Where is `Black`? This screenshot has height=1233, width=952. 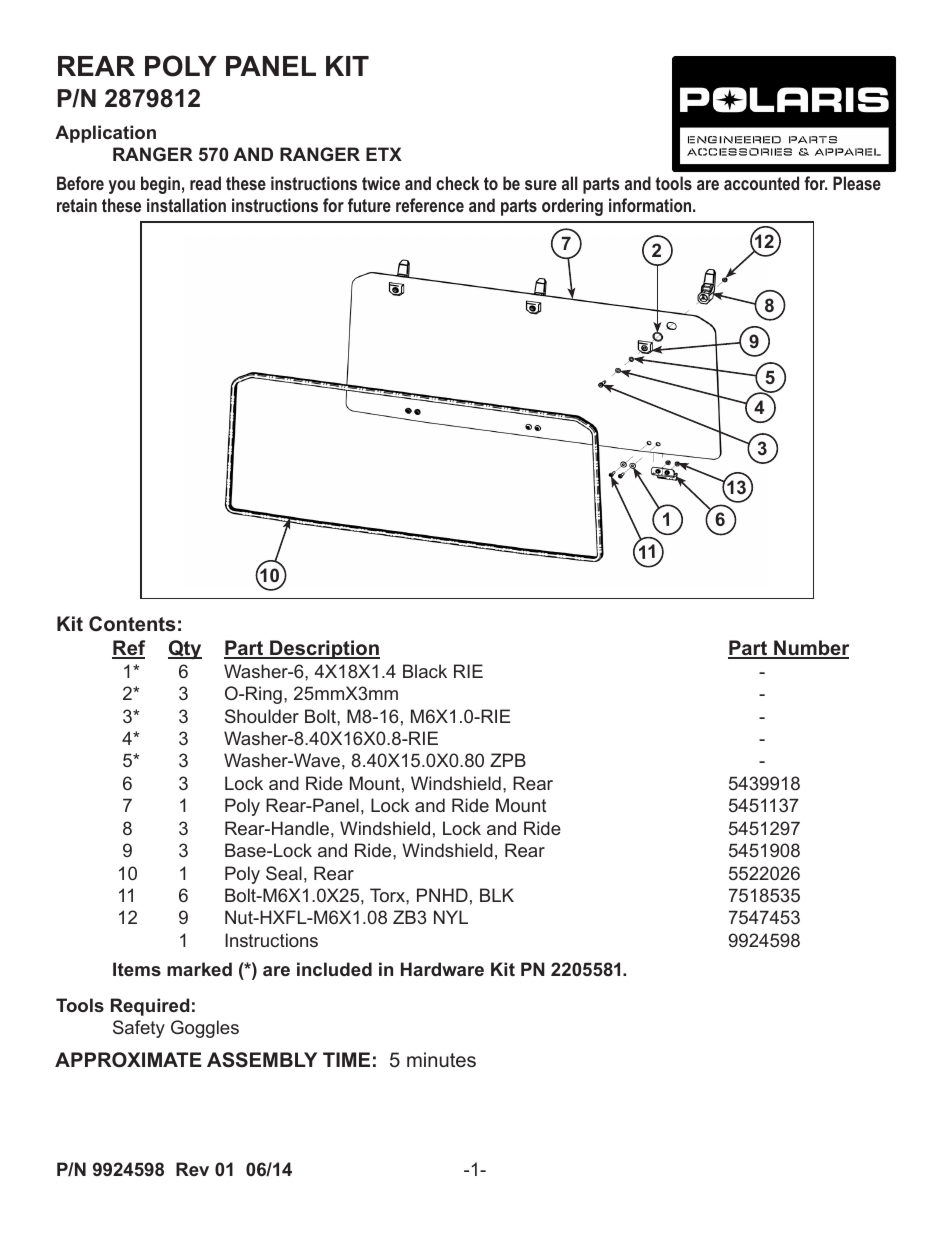 Black is located at coordinates (425, 671).
